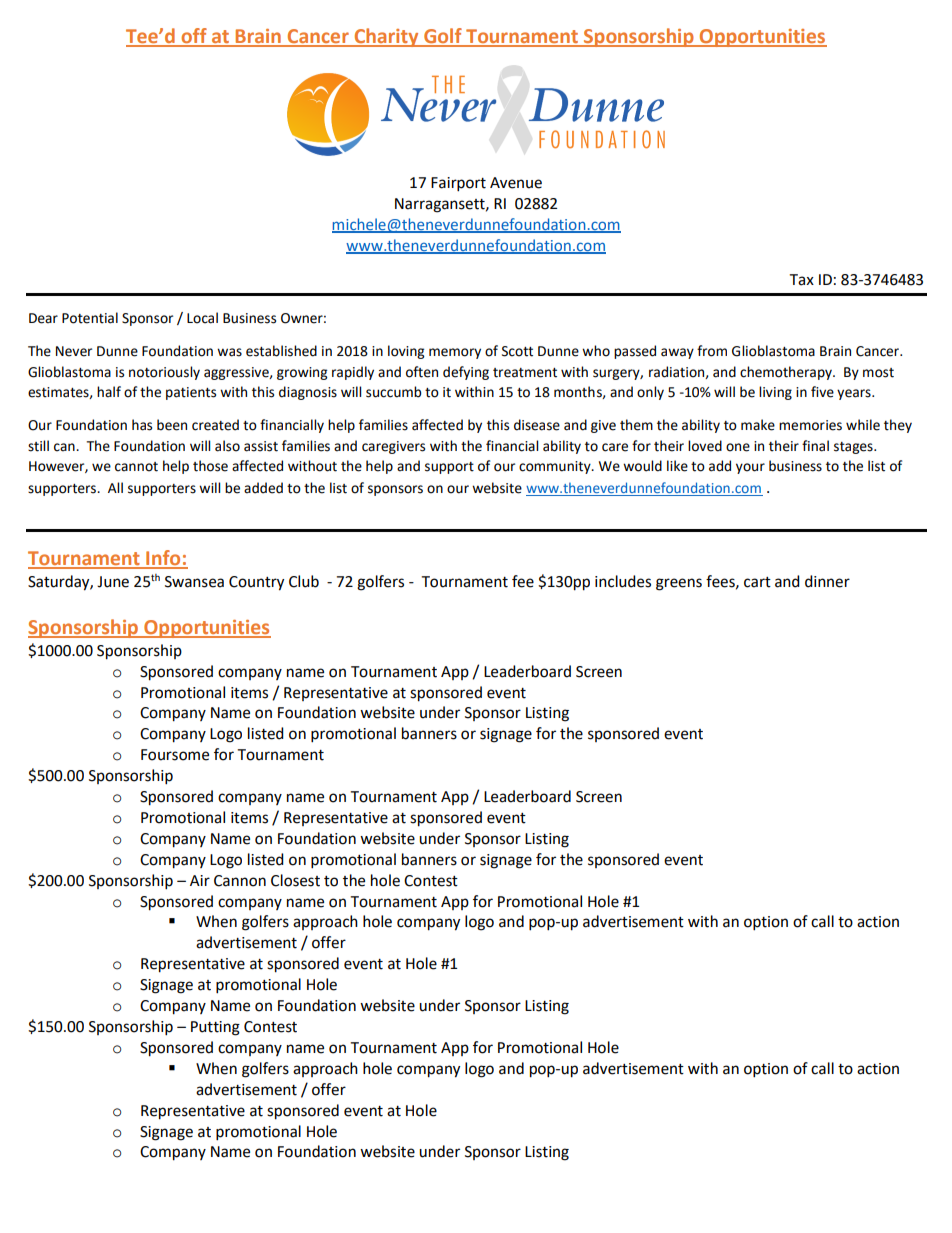 This image has width=952, height=1233. What do you see at coordinates (801, 280) in the image?
I see `Tax` at bounding box center [801, 280].
